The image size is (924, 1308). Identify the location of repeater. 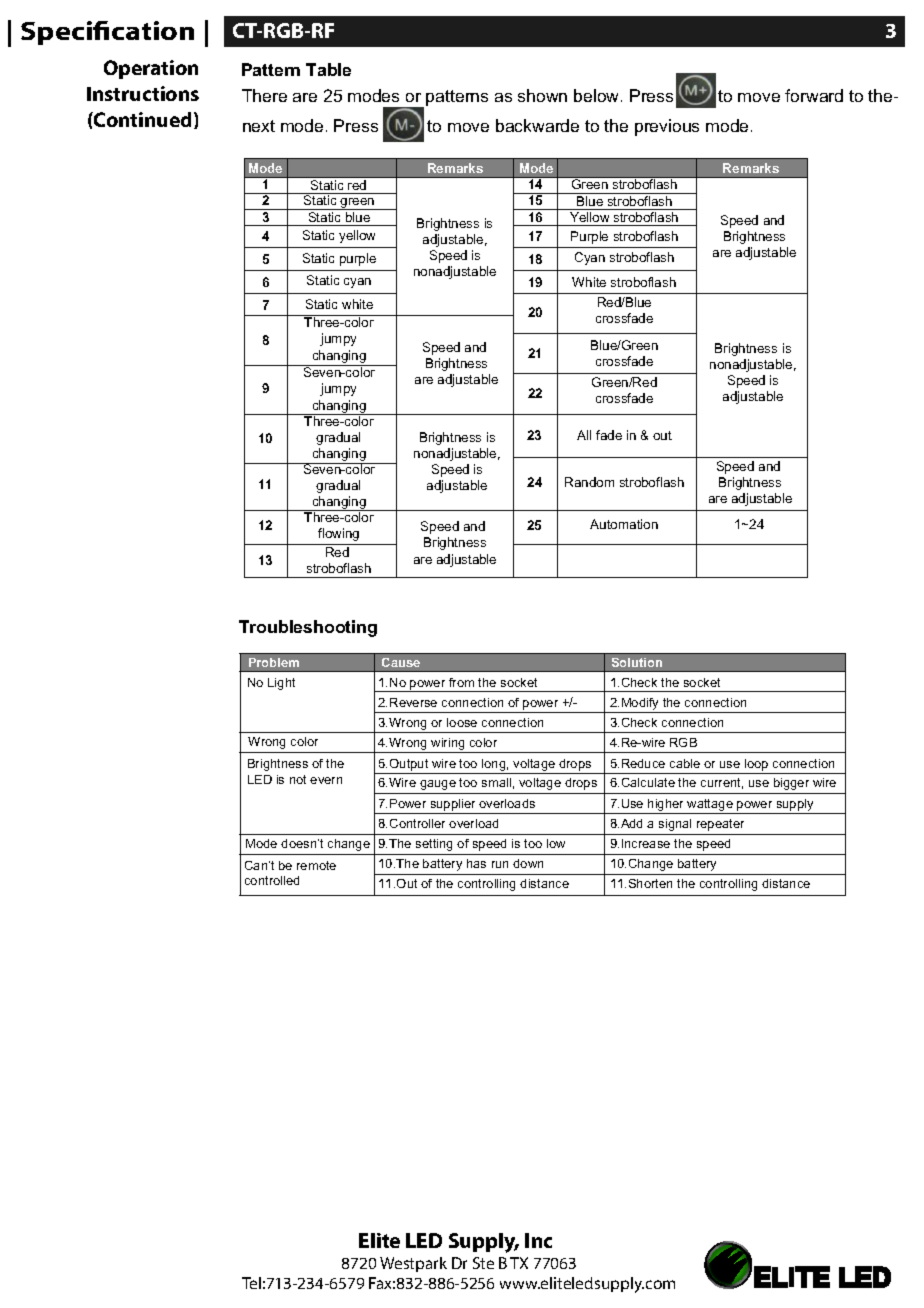
(720, 825).
